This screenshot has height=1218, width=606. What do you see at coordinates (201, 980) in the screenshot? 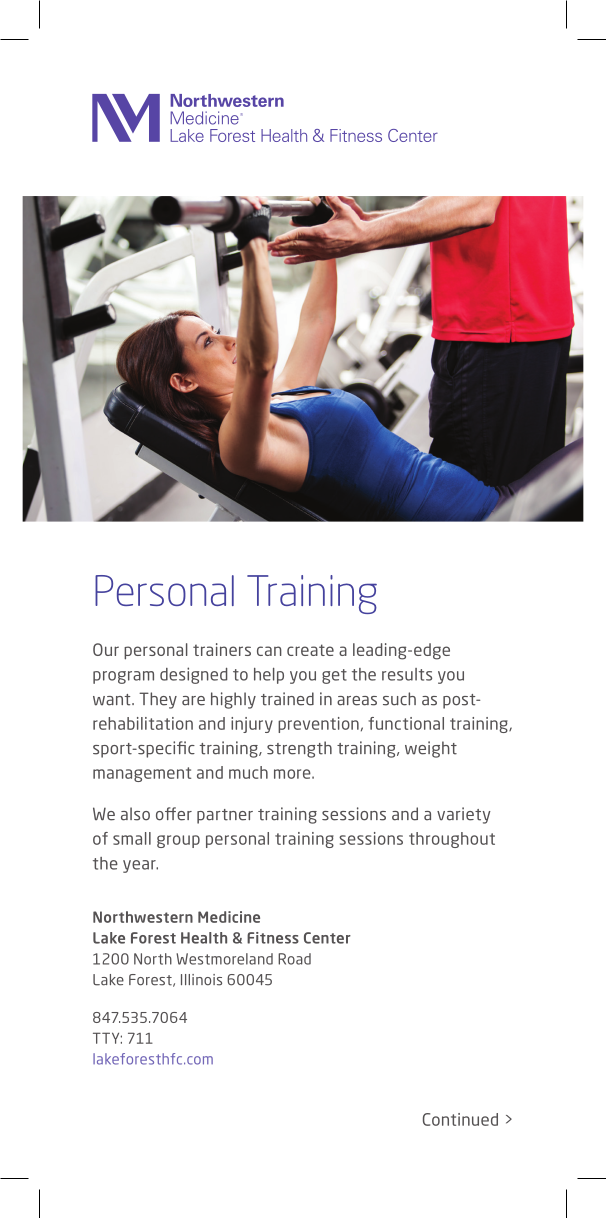
I see `Illinois` at bounding box center [201, 980].
